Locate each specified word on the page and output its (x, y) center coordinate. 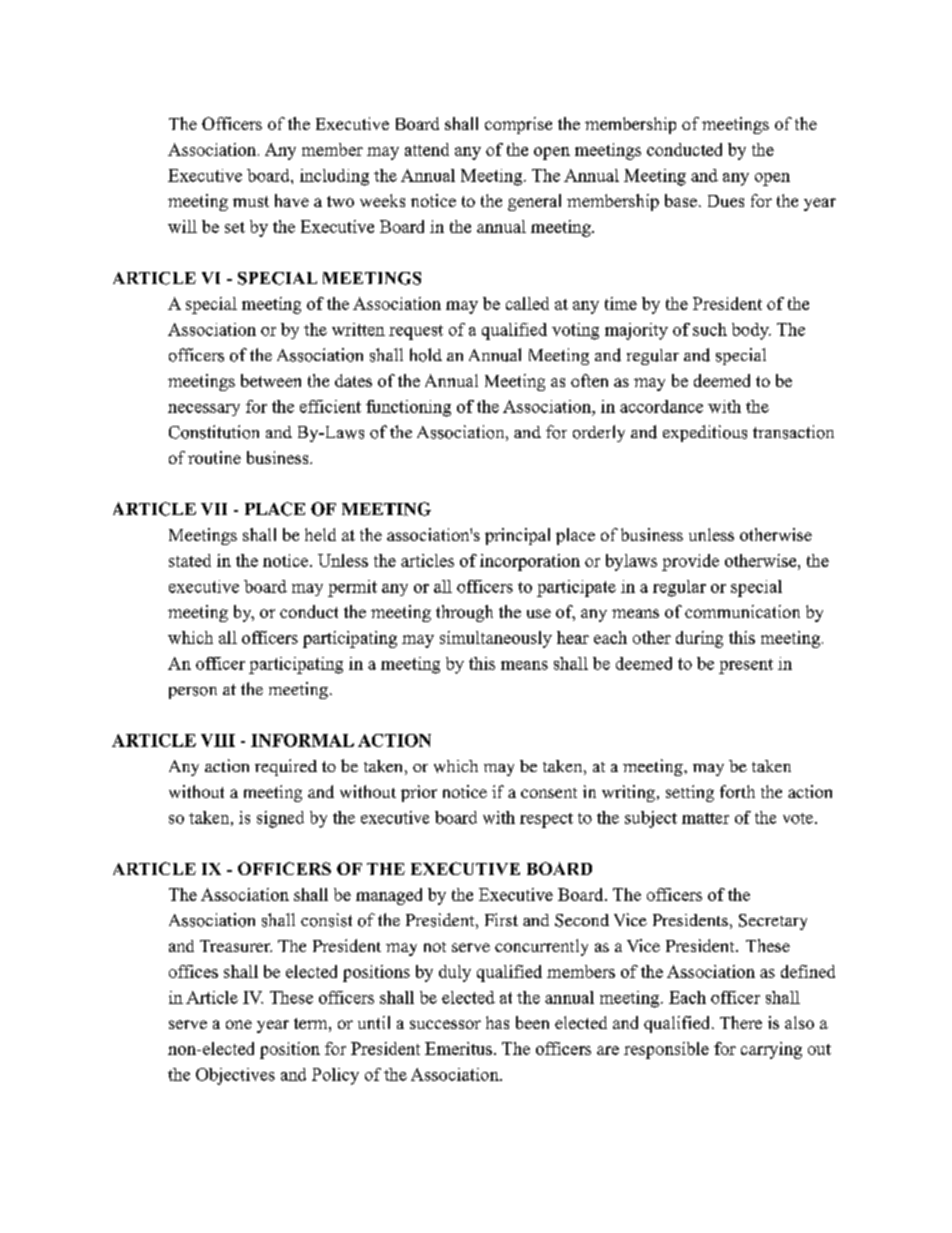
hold (426, 355)
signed (280, 819)
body (751, 331)
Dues (726, 201)
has (497, 1022)
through (464, 613)
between (271, 380)
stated (190, 560)
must (251, 201)
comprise (518, 125)
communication (742, 611)
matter (705, 818)
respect (546, 820)
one (239, 1024)
